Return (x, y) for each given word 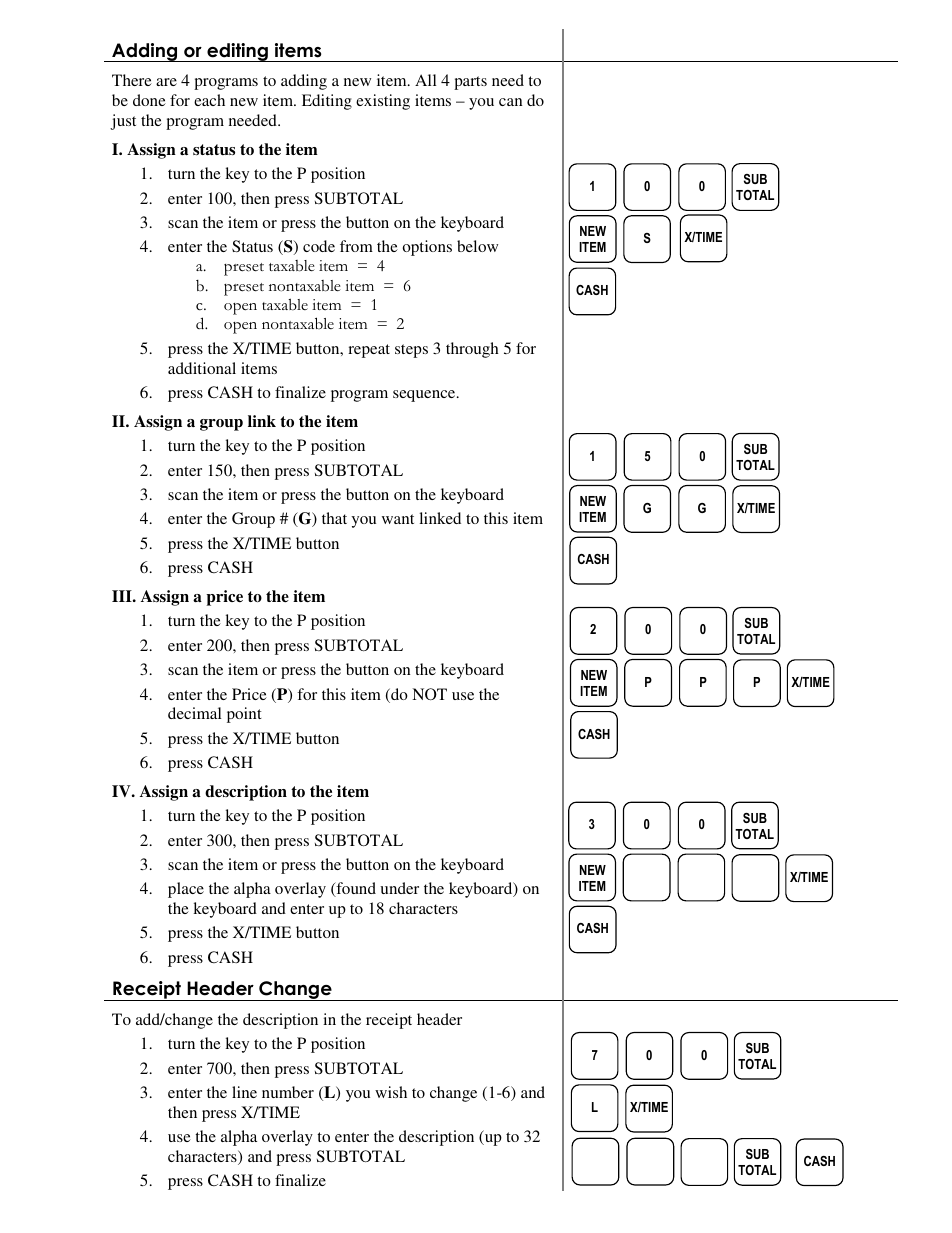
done (149, 100)
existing (383, 102)
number (288, 1092)
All (426, 80)
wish (391, 1092)
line (244, 1092)
